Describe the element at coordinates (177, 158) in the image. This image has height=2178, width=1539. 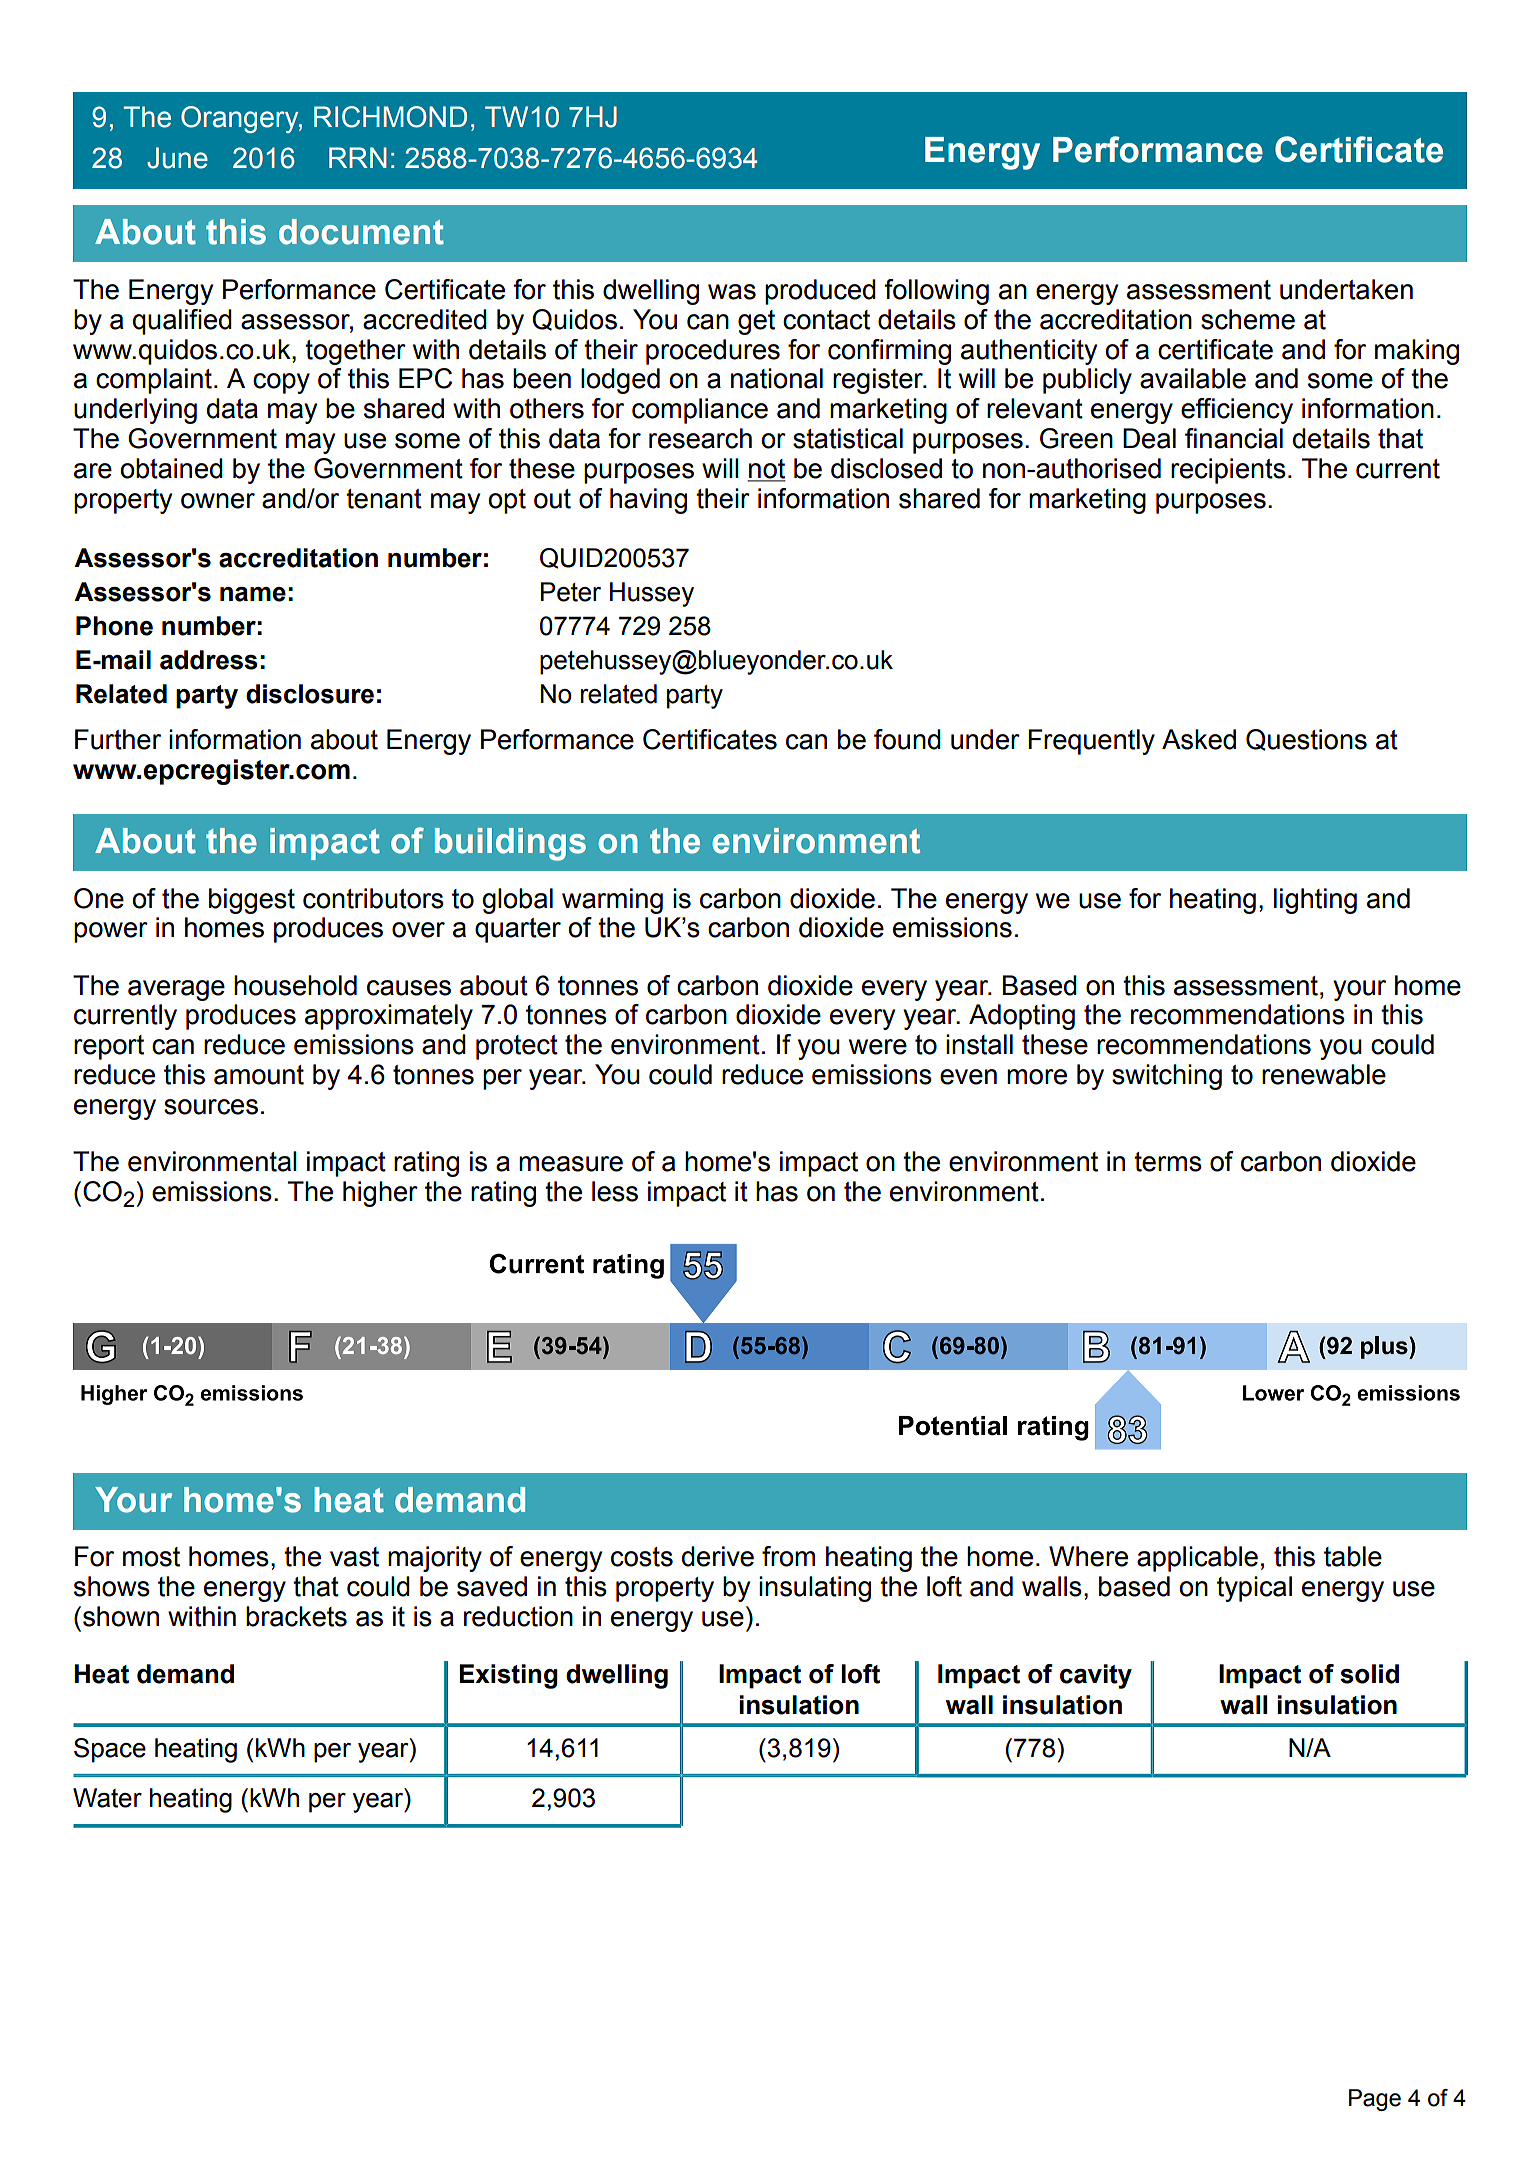
I see `June` at that location.
